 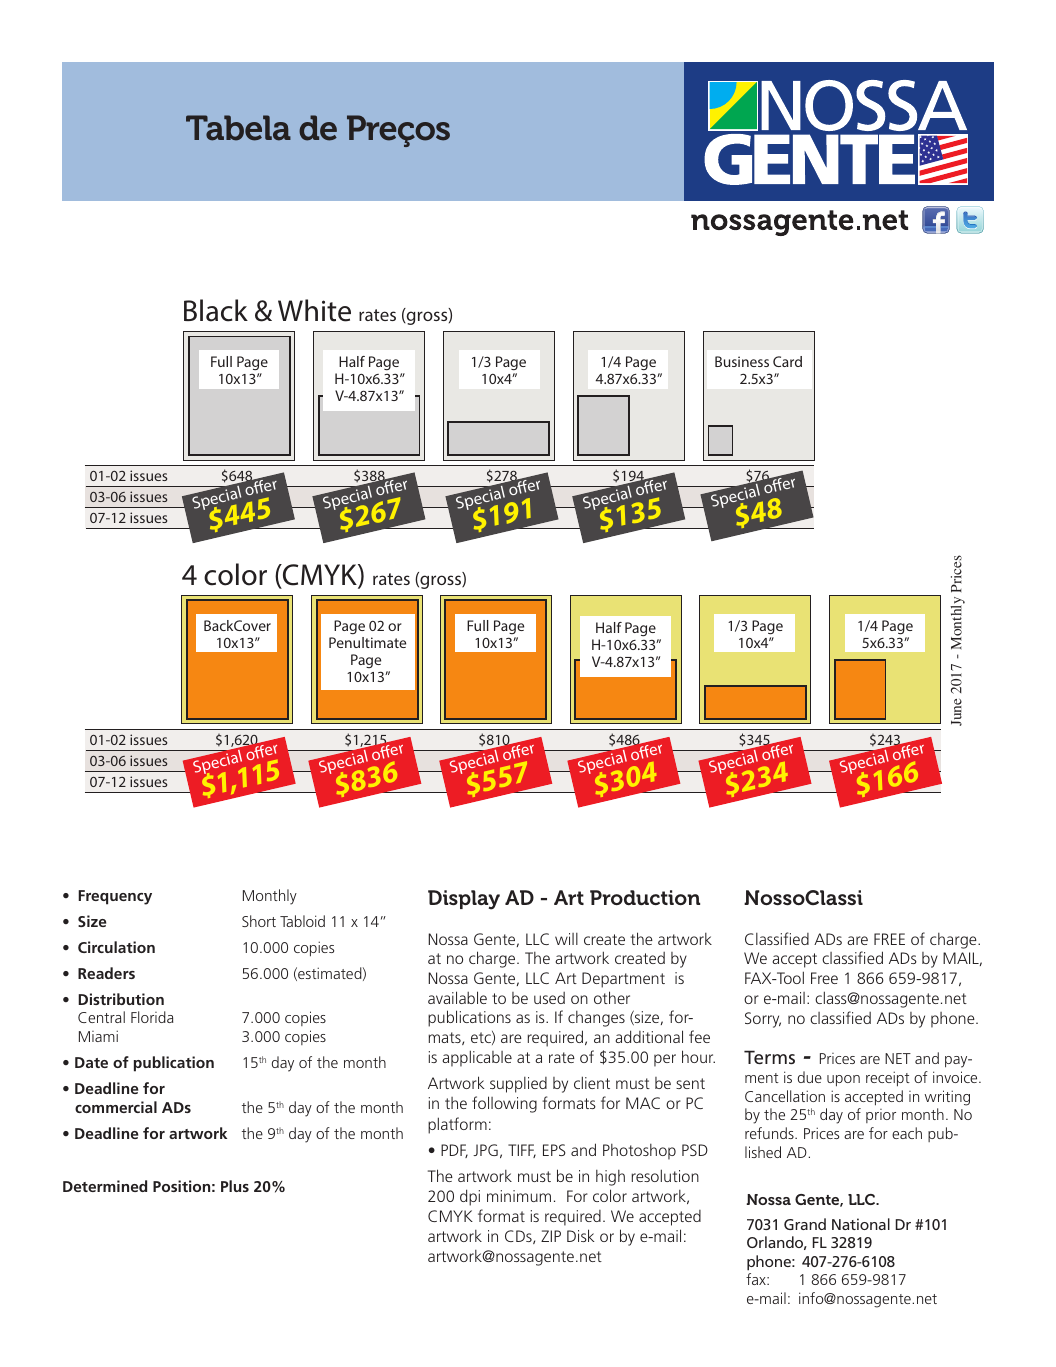 I want to click on Display, so click(x=464, y=900).
